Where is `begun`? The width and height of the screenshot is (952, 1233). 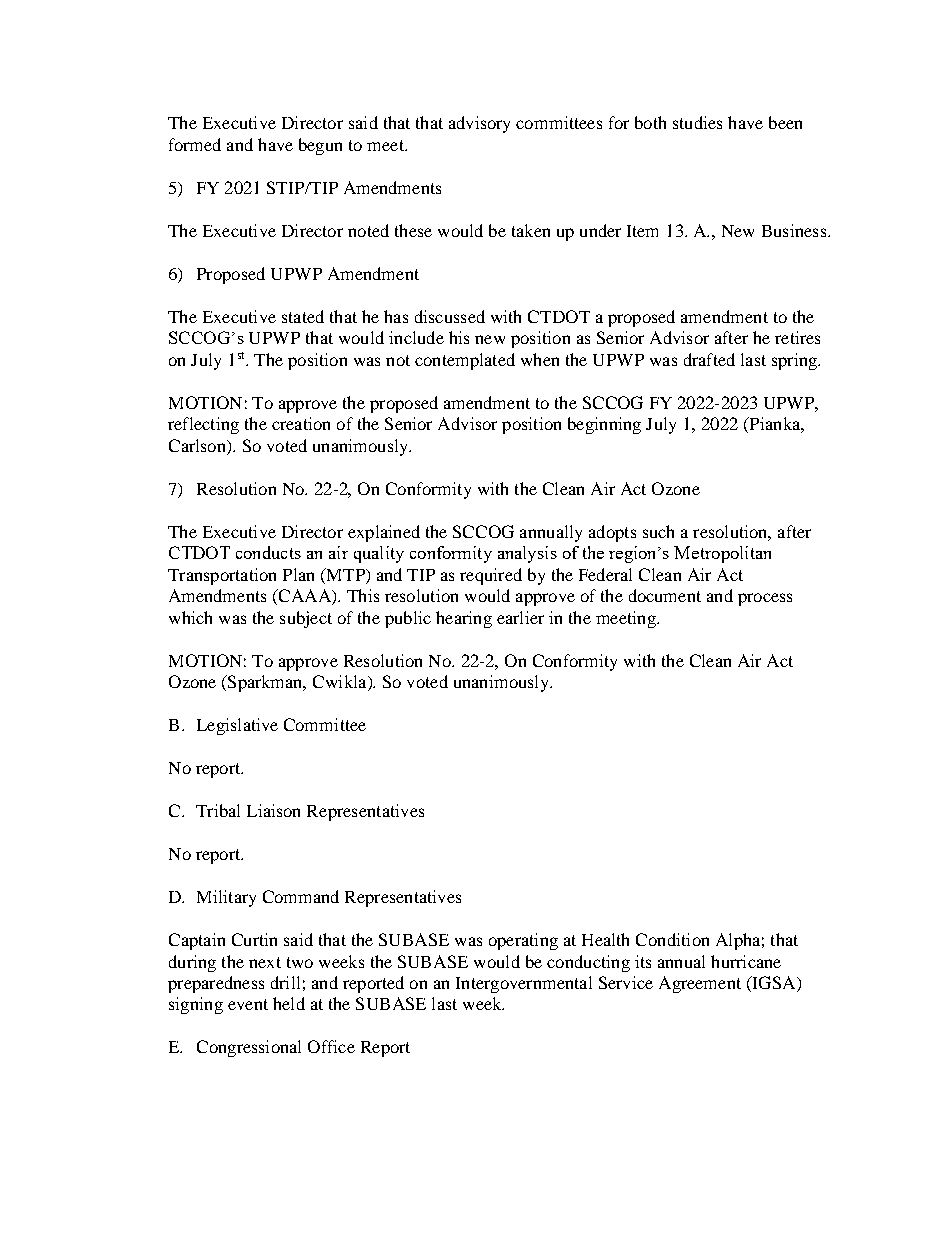 begun is located at coordinates (320, 146).
